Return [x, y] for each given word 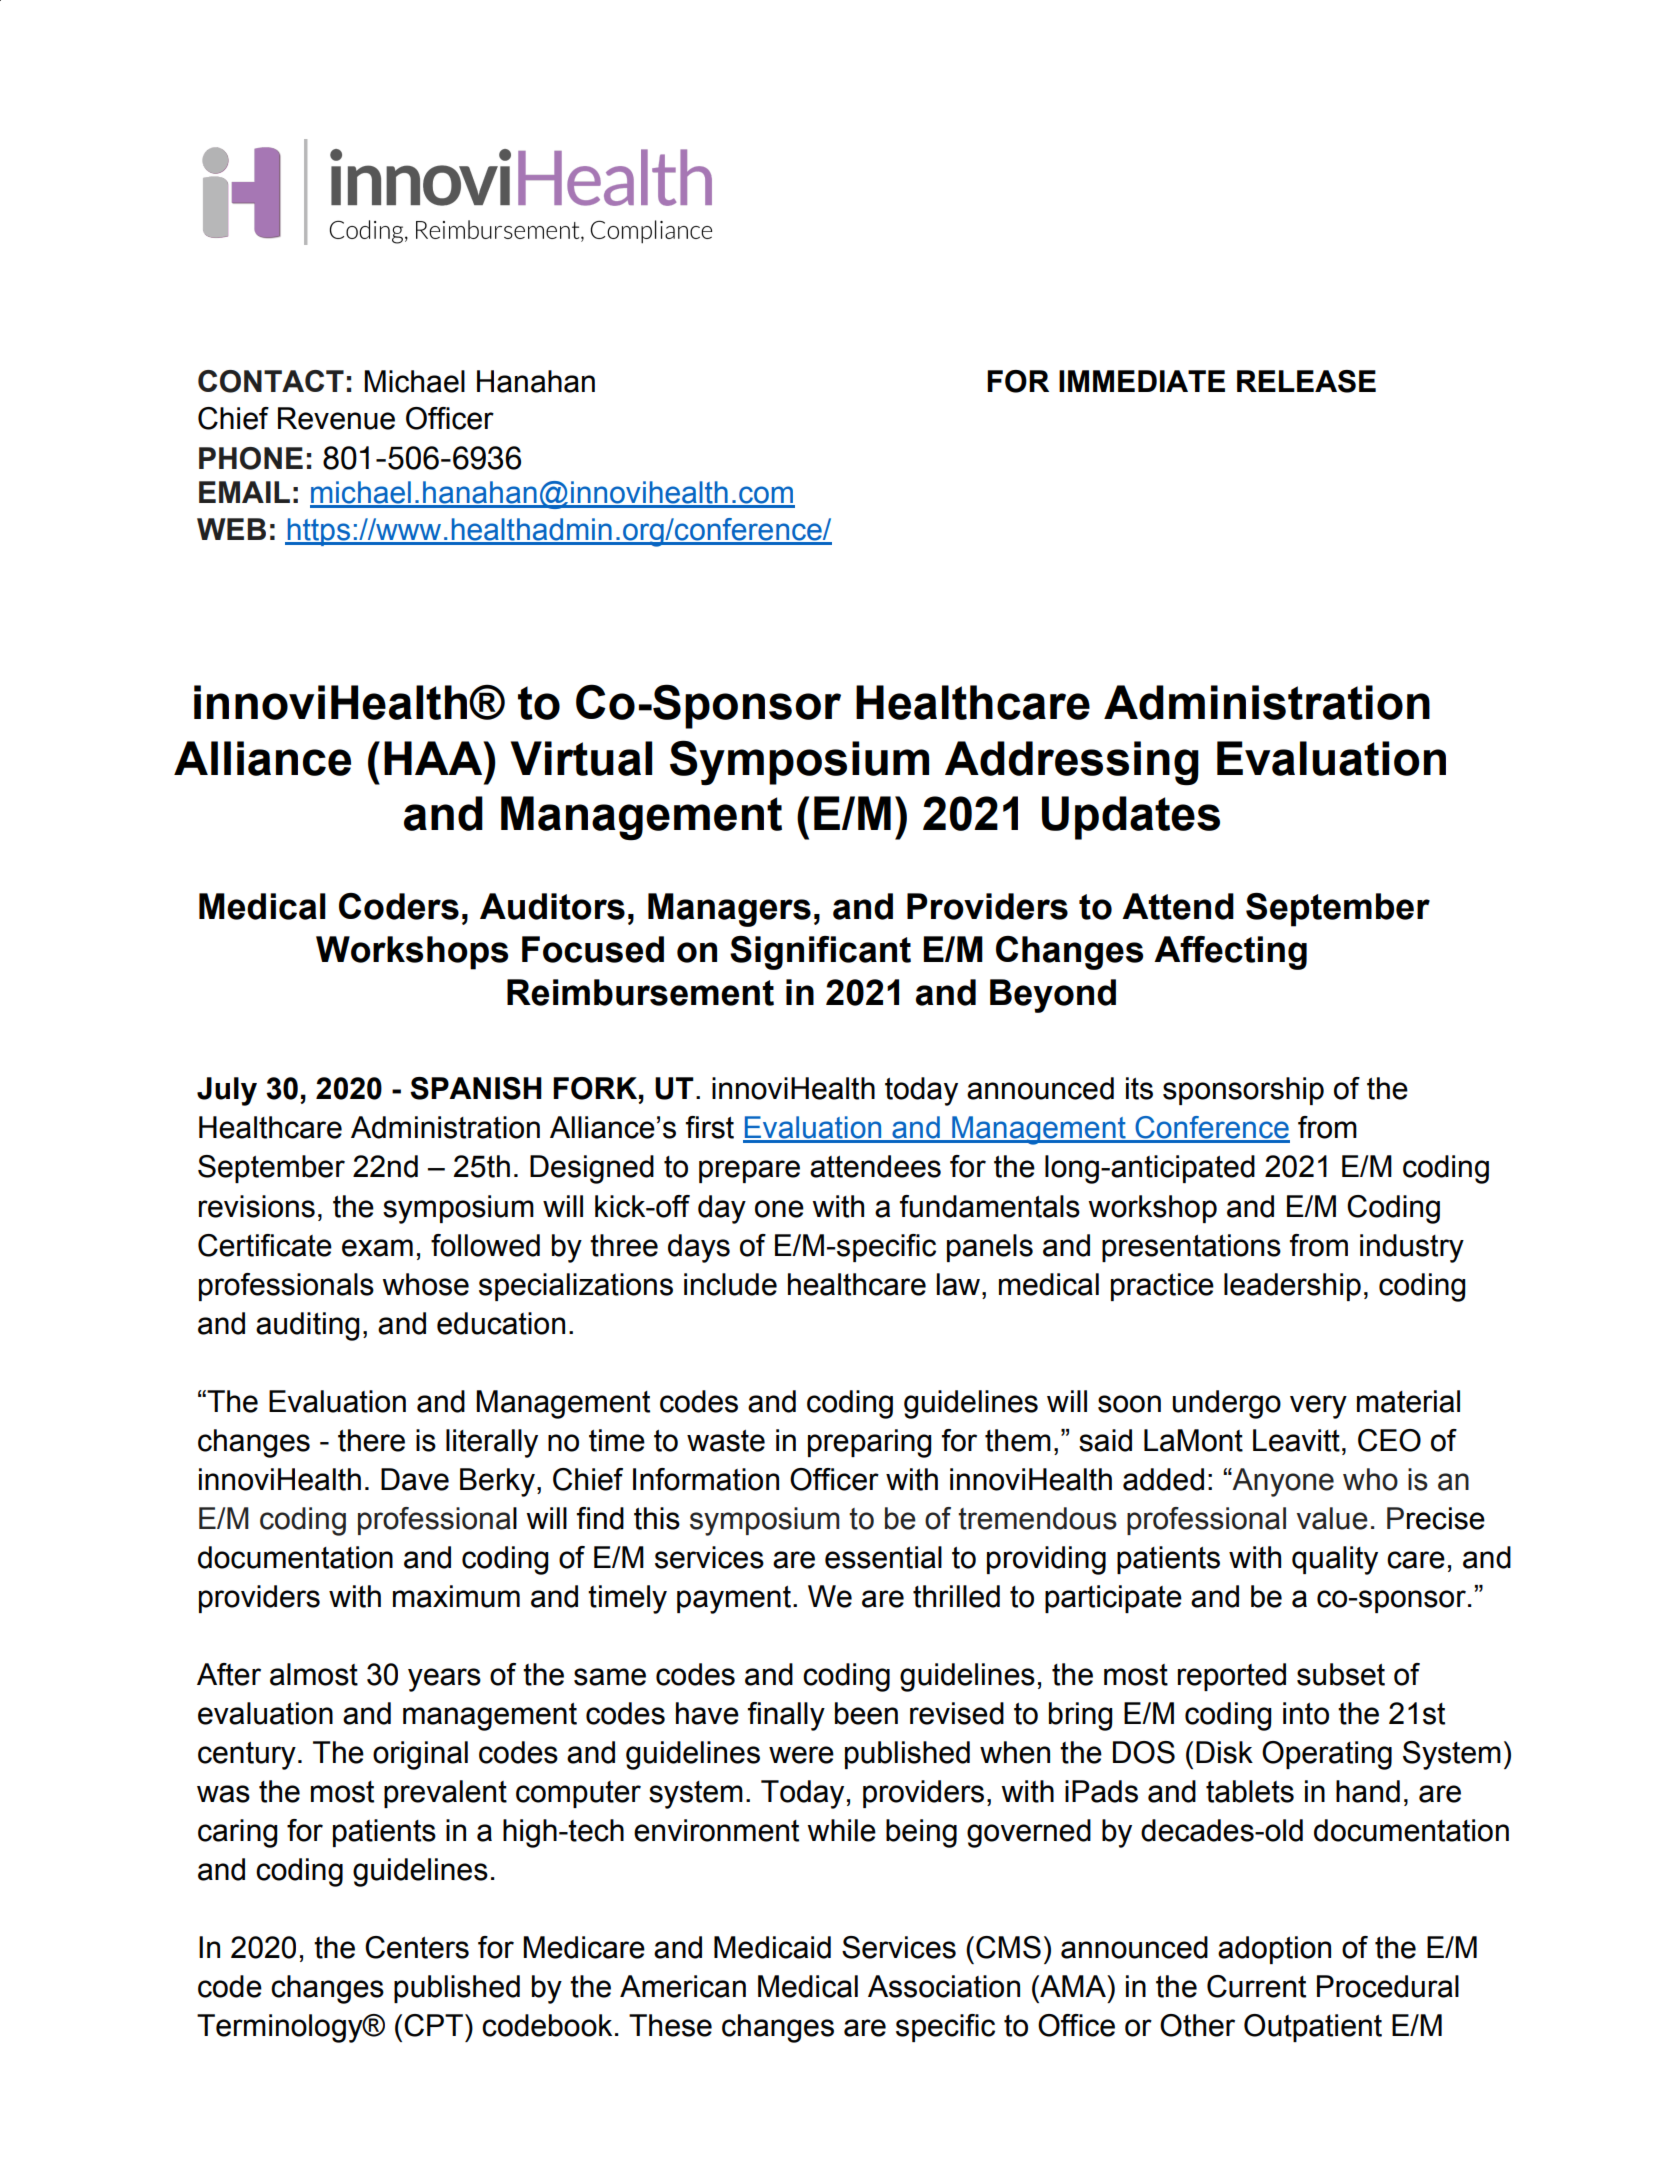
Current [1256, 1986]
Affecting [1230, 953]
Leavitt [1296, 1440]
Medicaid [772, 1947]
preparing [869, 1443]
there [371, 1440]
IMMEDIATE [1142, 381]
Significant [820, 953]
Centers [417, 1947]
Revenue [336, 418]
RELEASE [1306, 381]
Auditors [552, 906]
